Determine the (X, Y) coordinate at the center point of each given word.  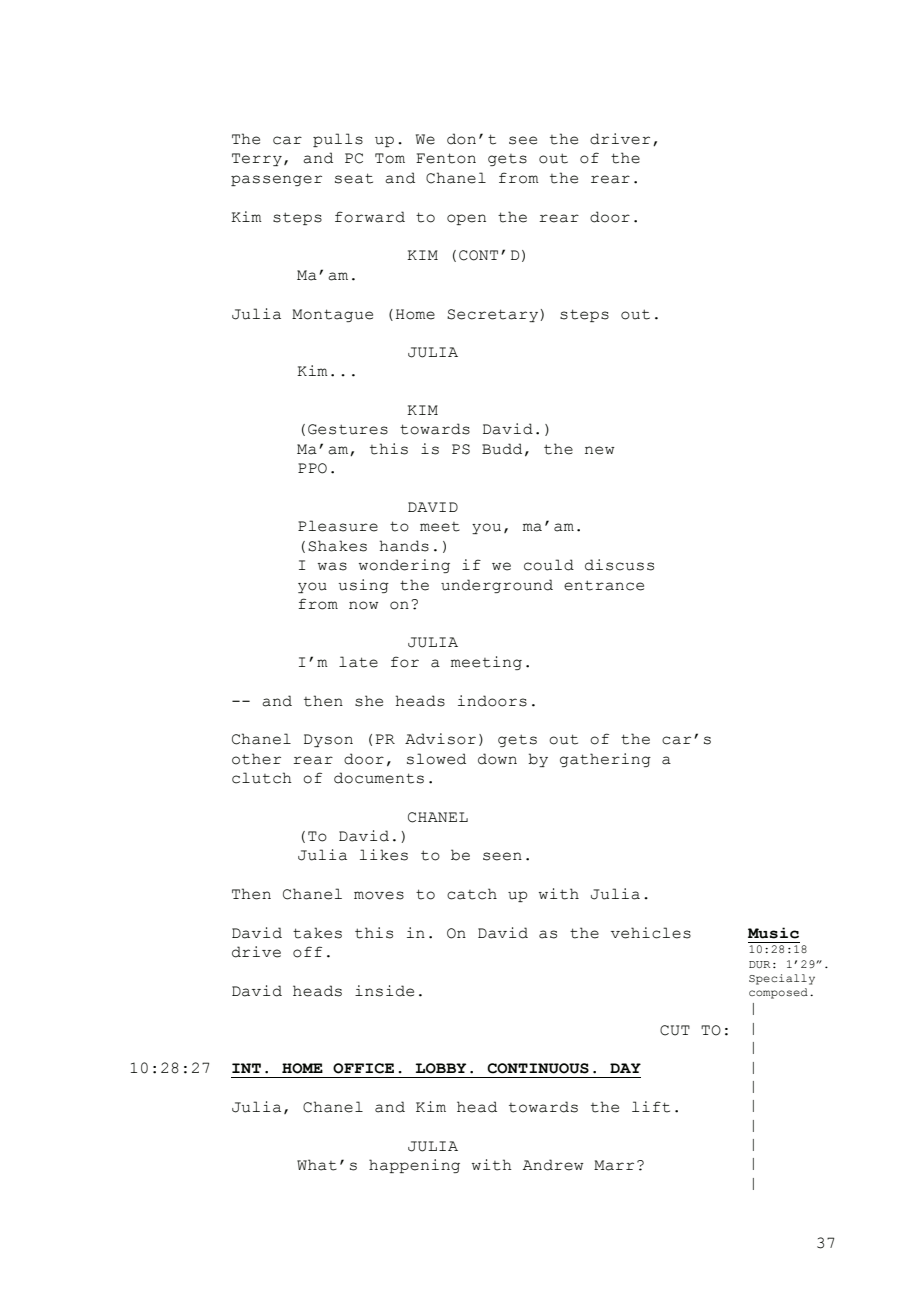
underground (497, 586)
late (358, 662)
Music (773, 933)
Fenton (446, 158)
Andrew (553, 1165)
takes (317, 933)
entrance (604, 585)
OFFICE (363, 1068)
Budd (502, 449)
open (466, 219)
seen (502, 856)
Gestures (348, 429)
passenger (276, 180)
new (600, 450)
